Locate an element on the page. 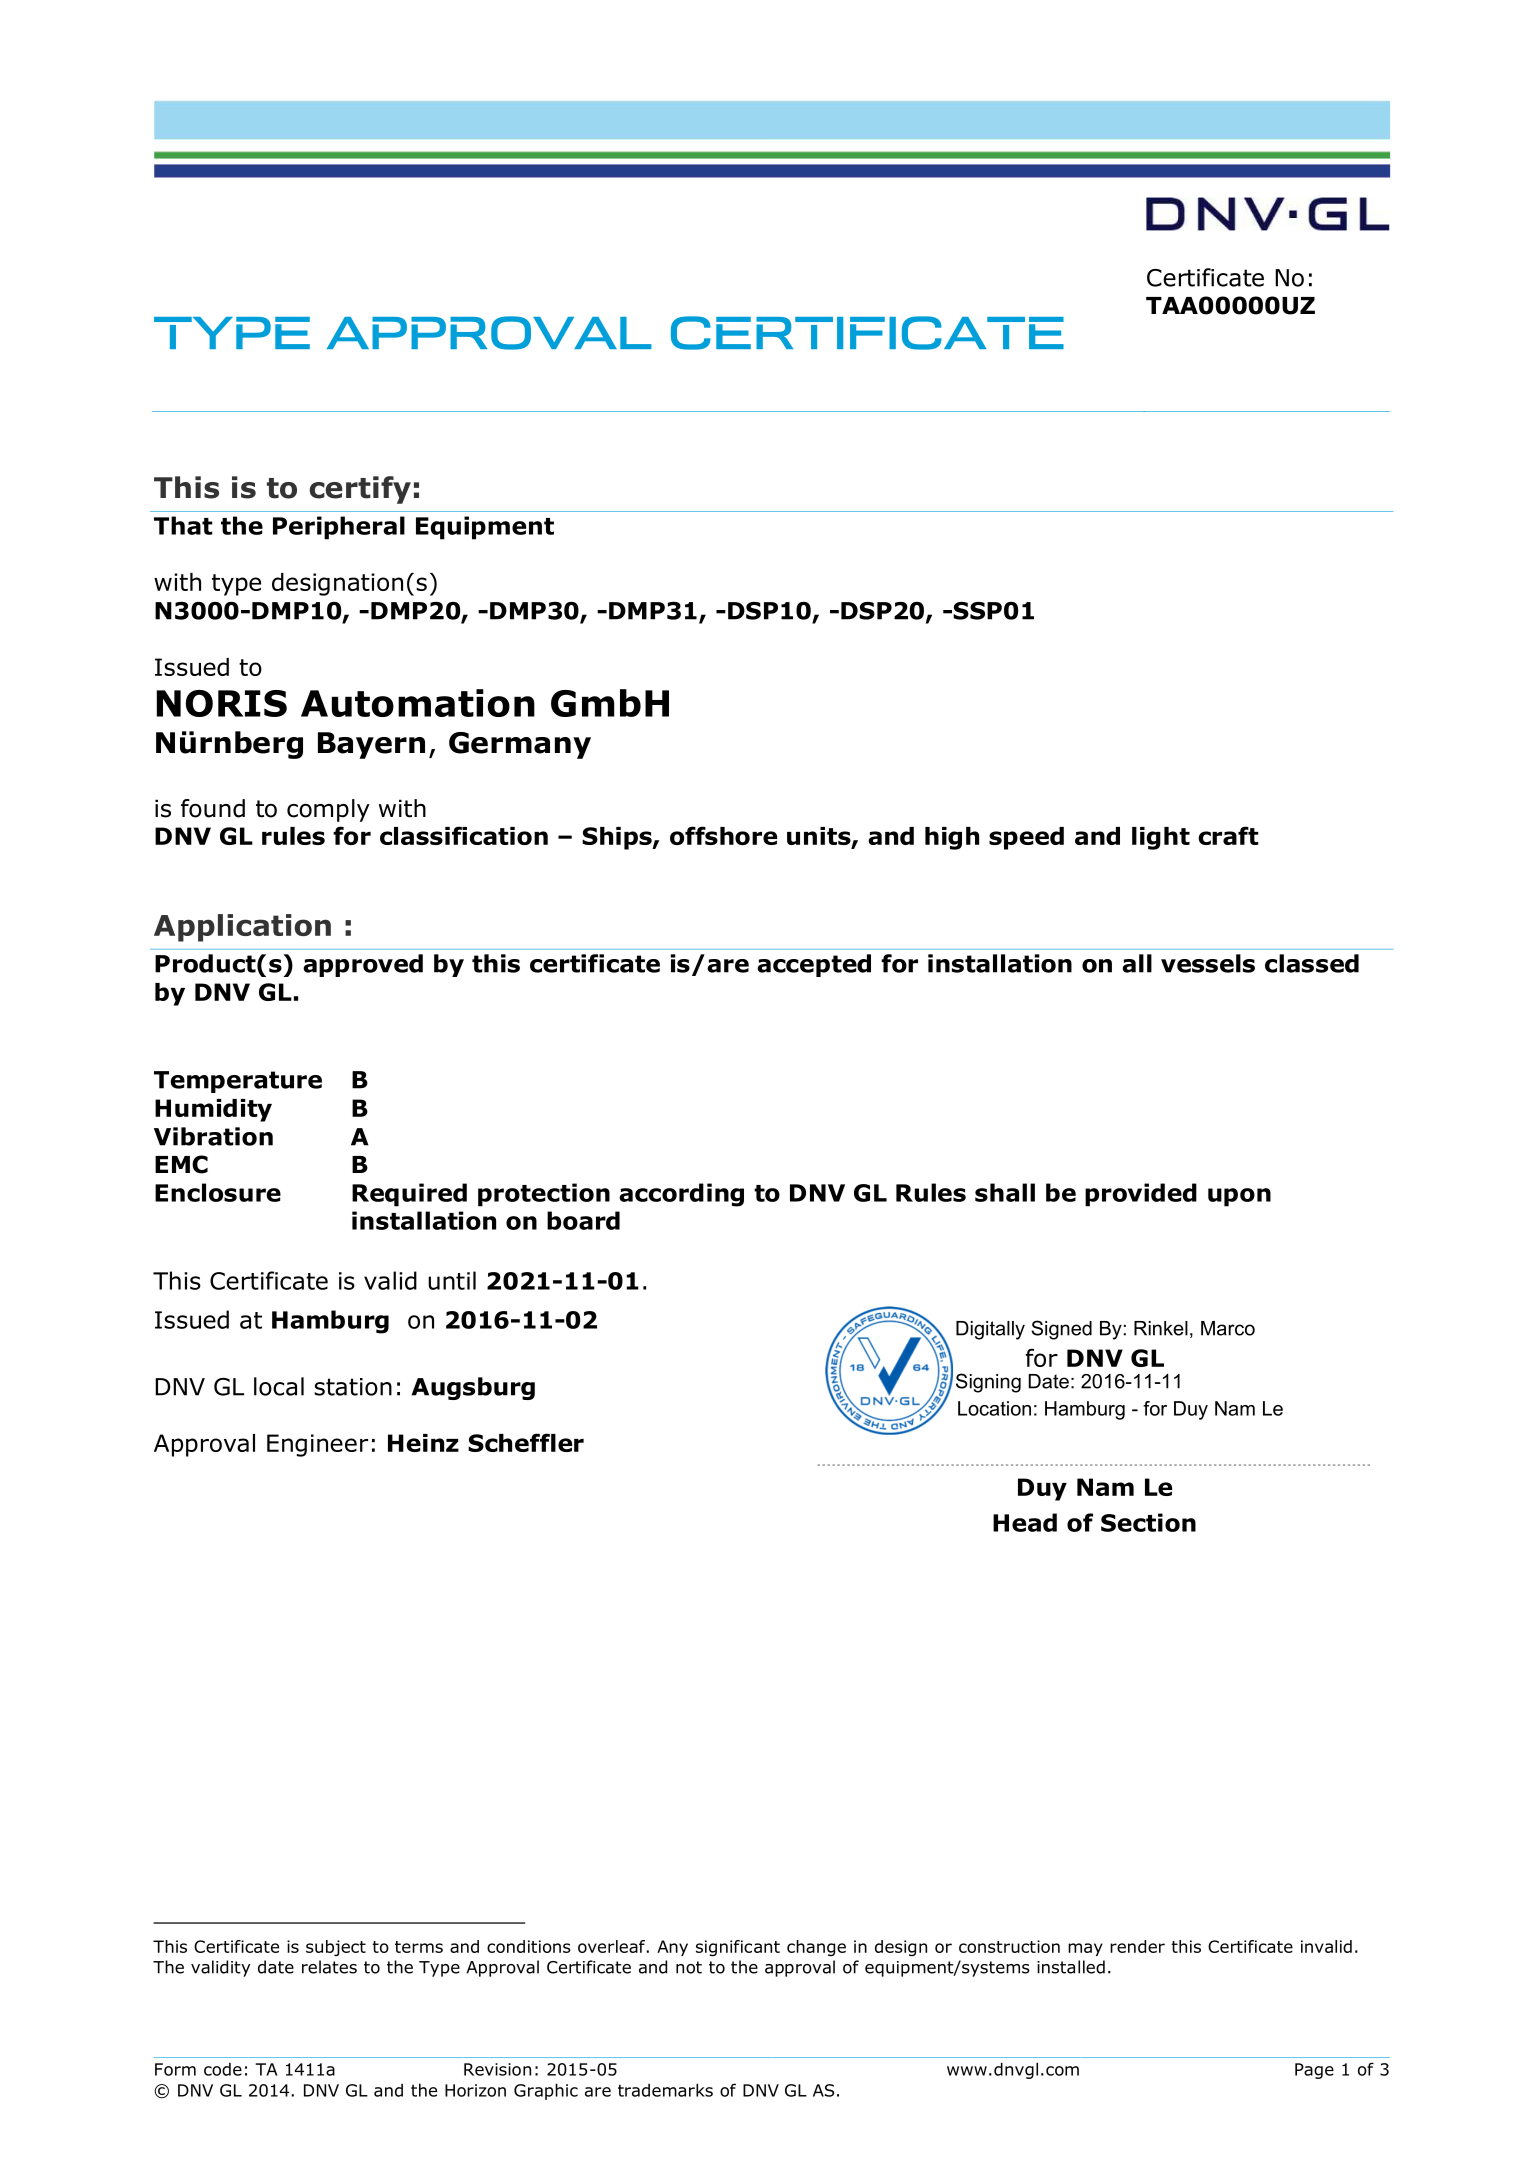 The height and width of the page is (2172, 1536). local is located at coordinates (279, 1386).
